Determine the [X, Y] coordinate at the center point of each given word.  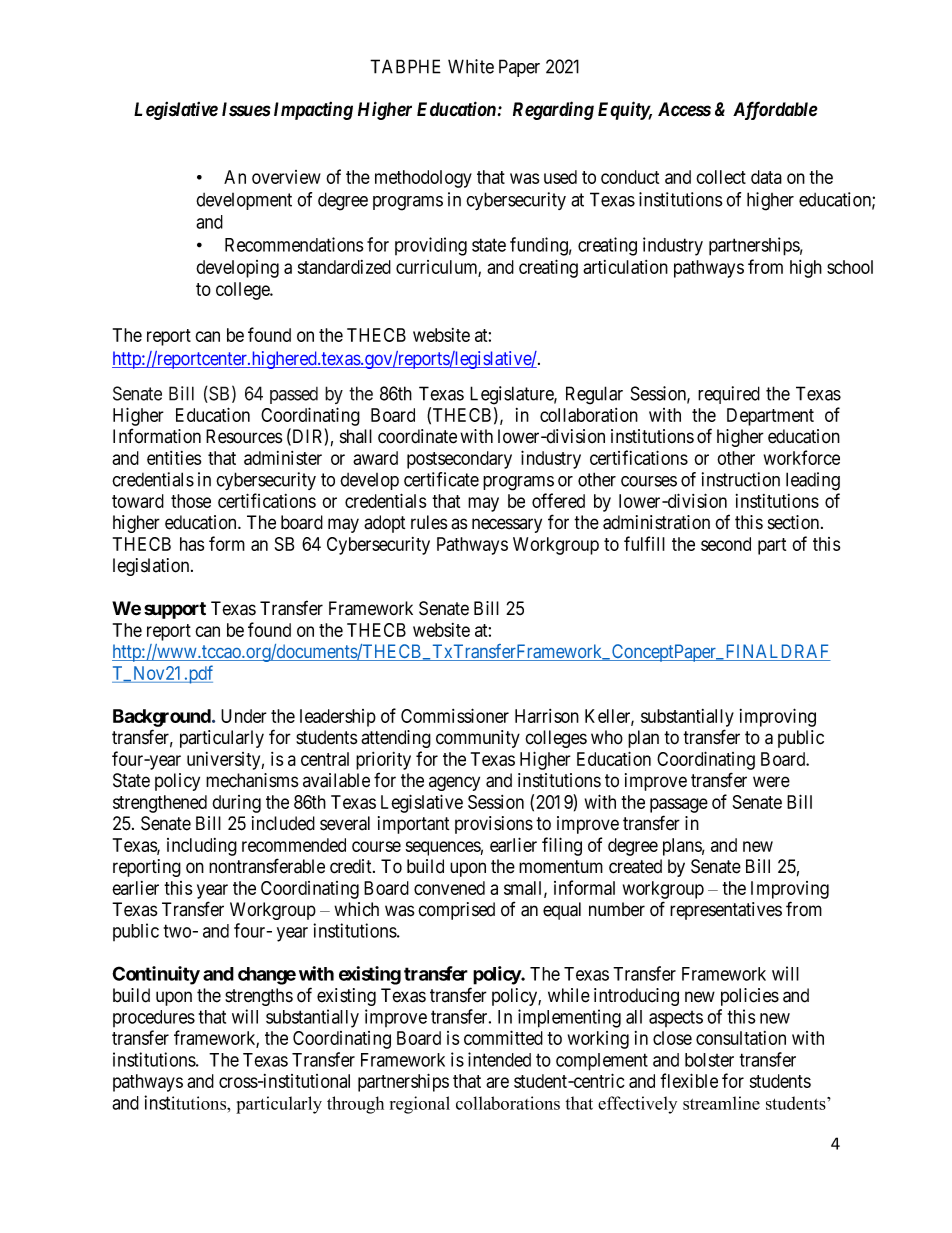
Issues [246, 109]
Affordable [775, 110]
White [471, 66]
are [497, 1082]
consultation [741, 1038]
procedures [154, 1018]
